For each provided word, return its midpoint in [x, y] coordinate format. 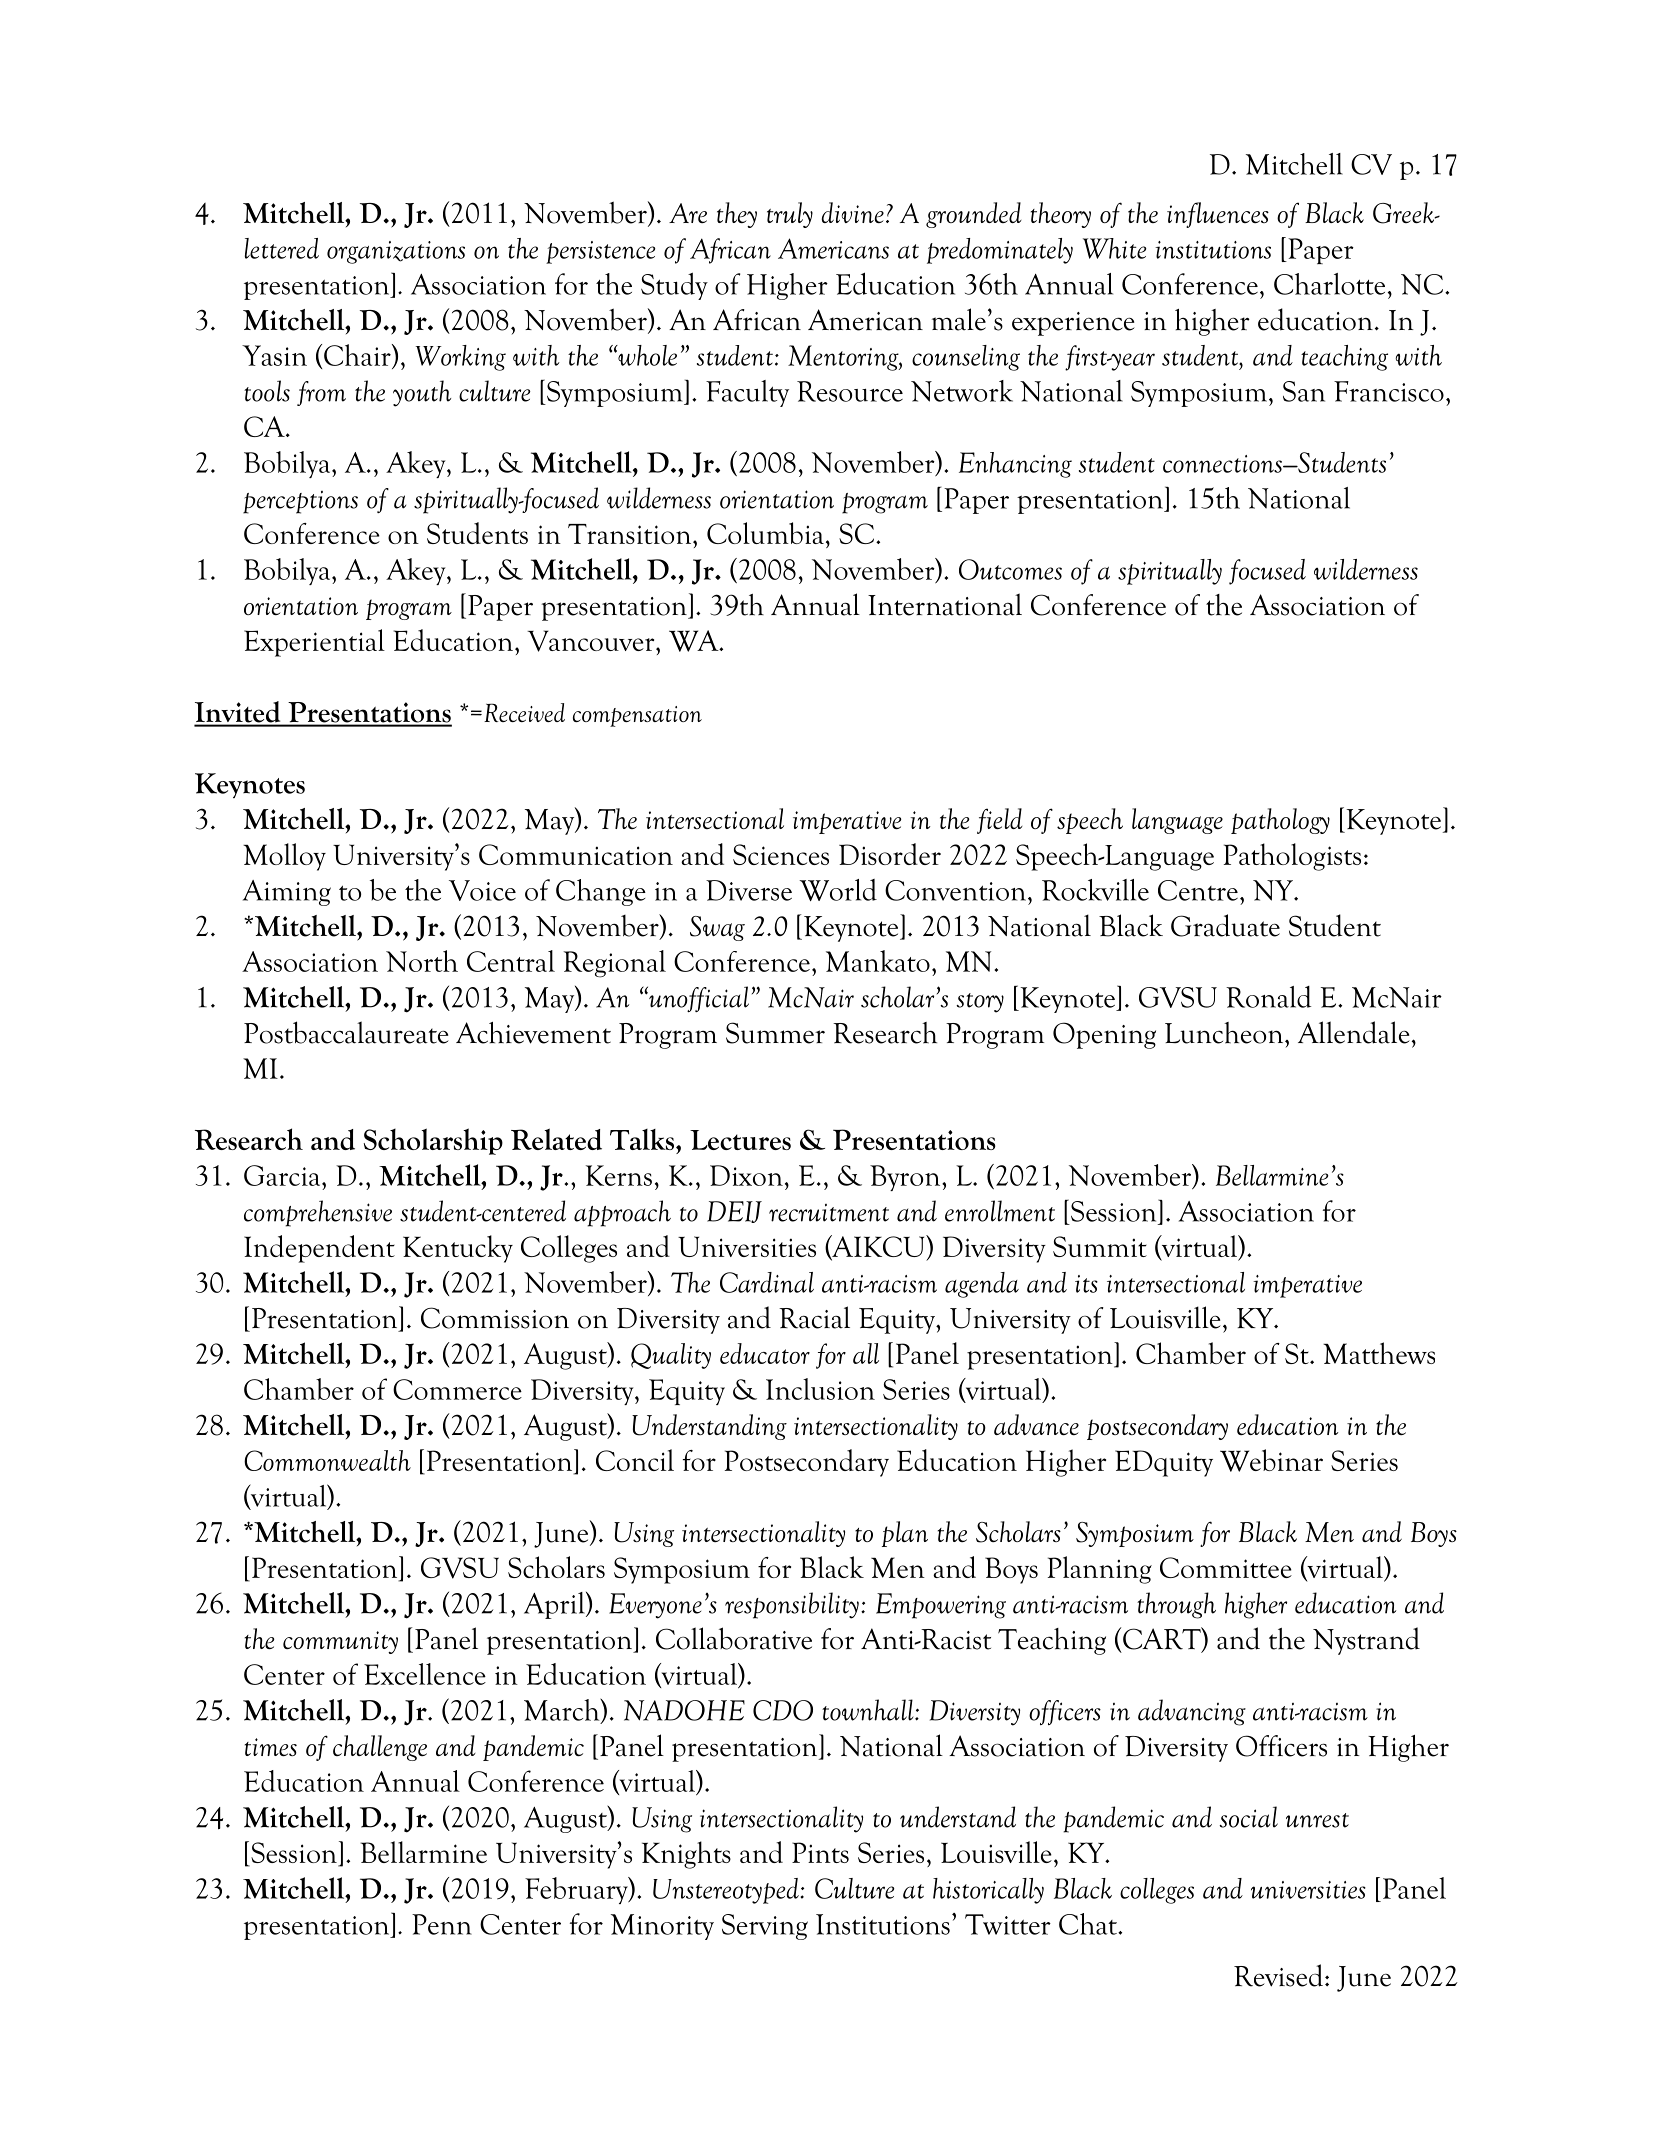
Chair [358, 355]
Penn [442, 1924]
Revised [1278, 1975]
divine [852, 212]
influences [1218, 215]
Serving [765, 1927]
